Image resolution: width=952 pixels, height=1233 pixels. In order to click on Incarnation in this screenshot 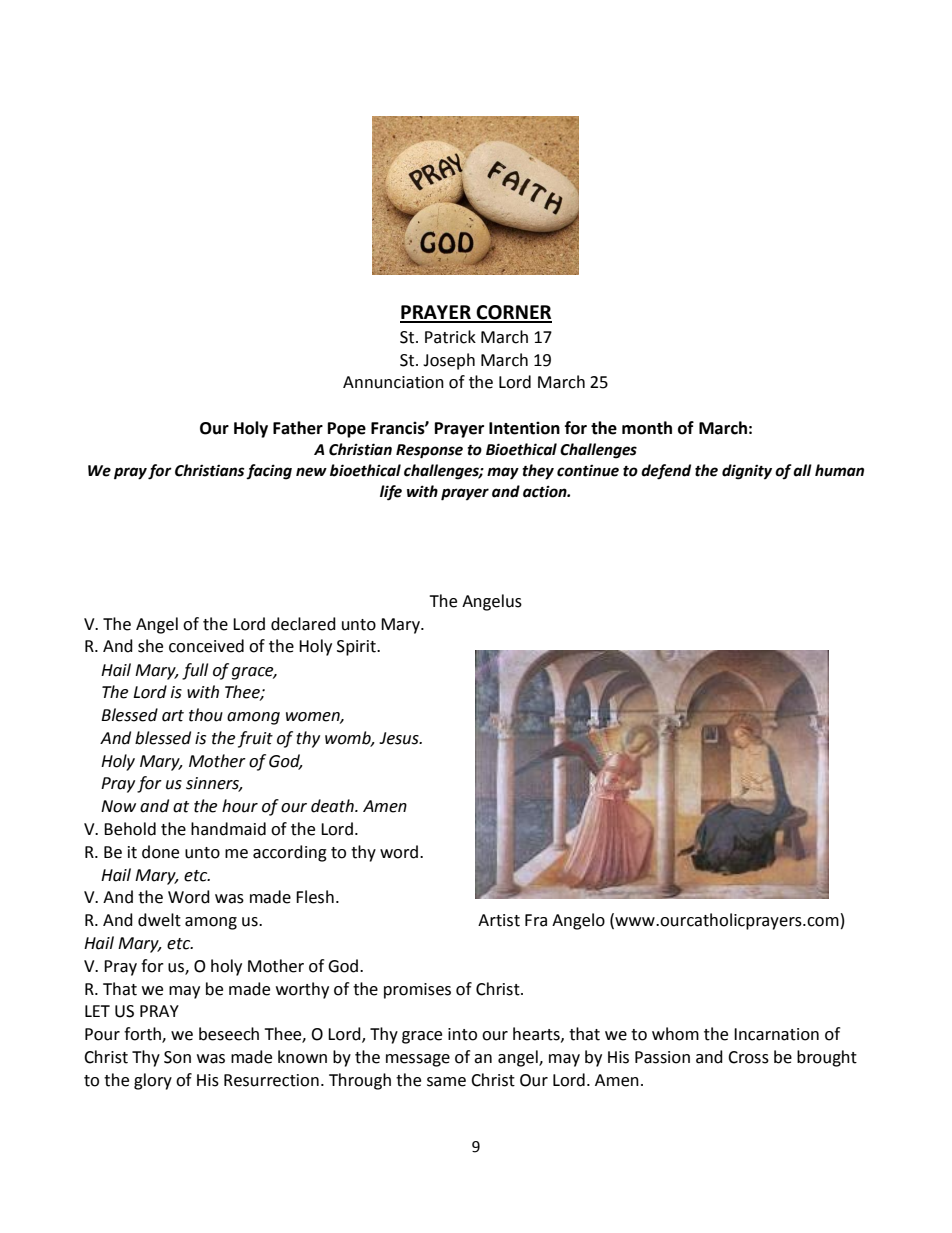, I will do `click(776, 1034)`.
